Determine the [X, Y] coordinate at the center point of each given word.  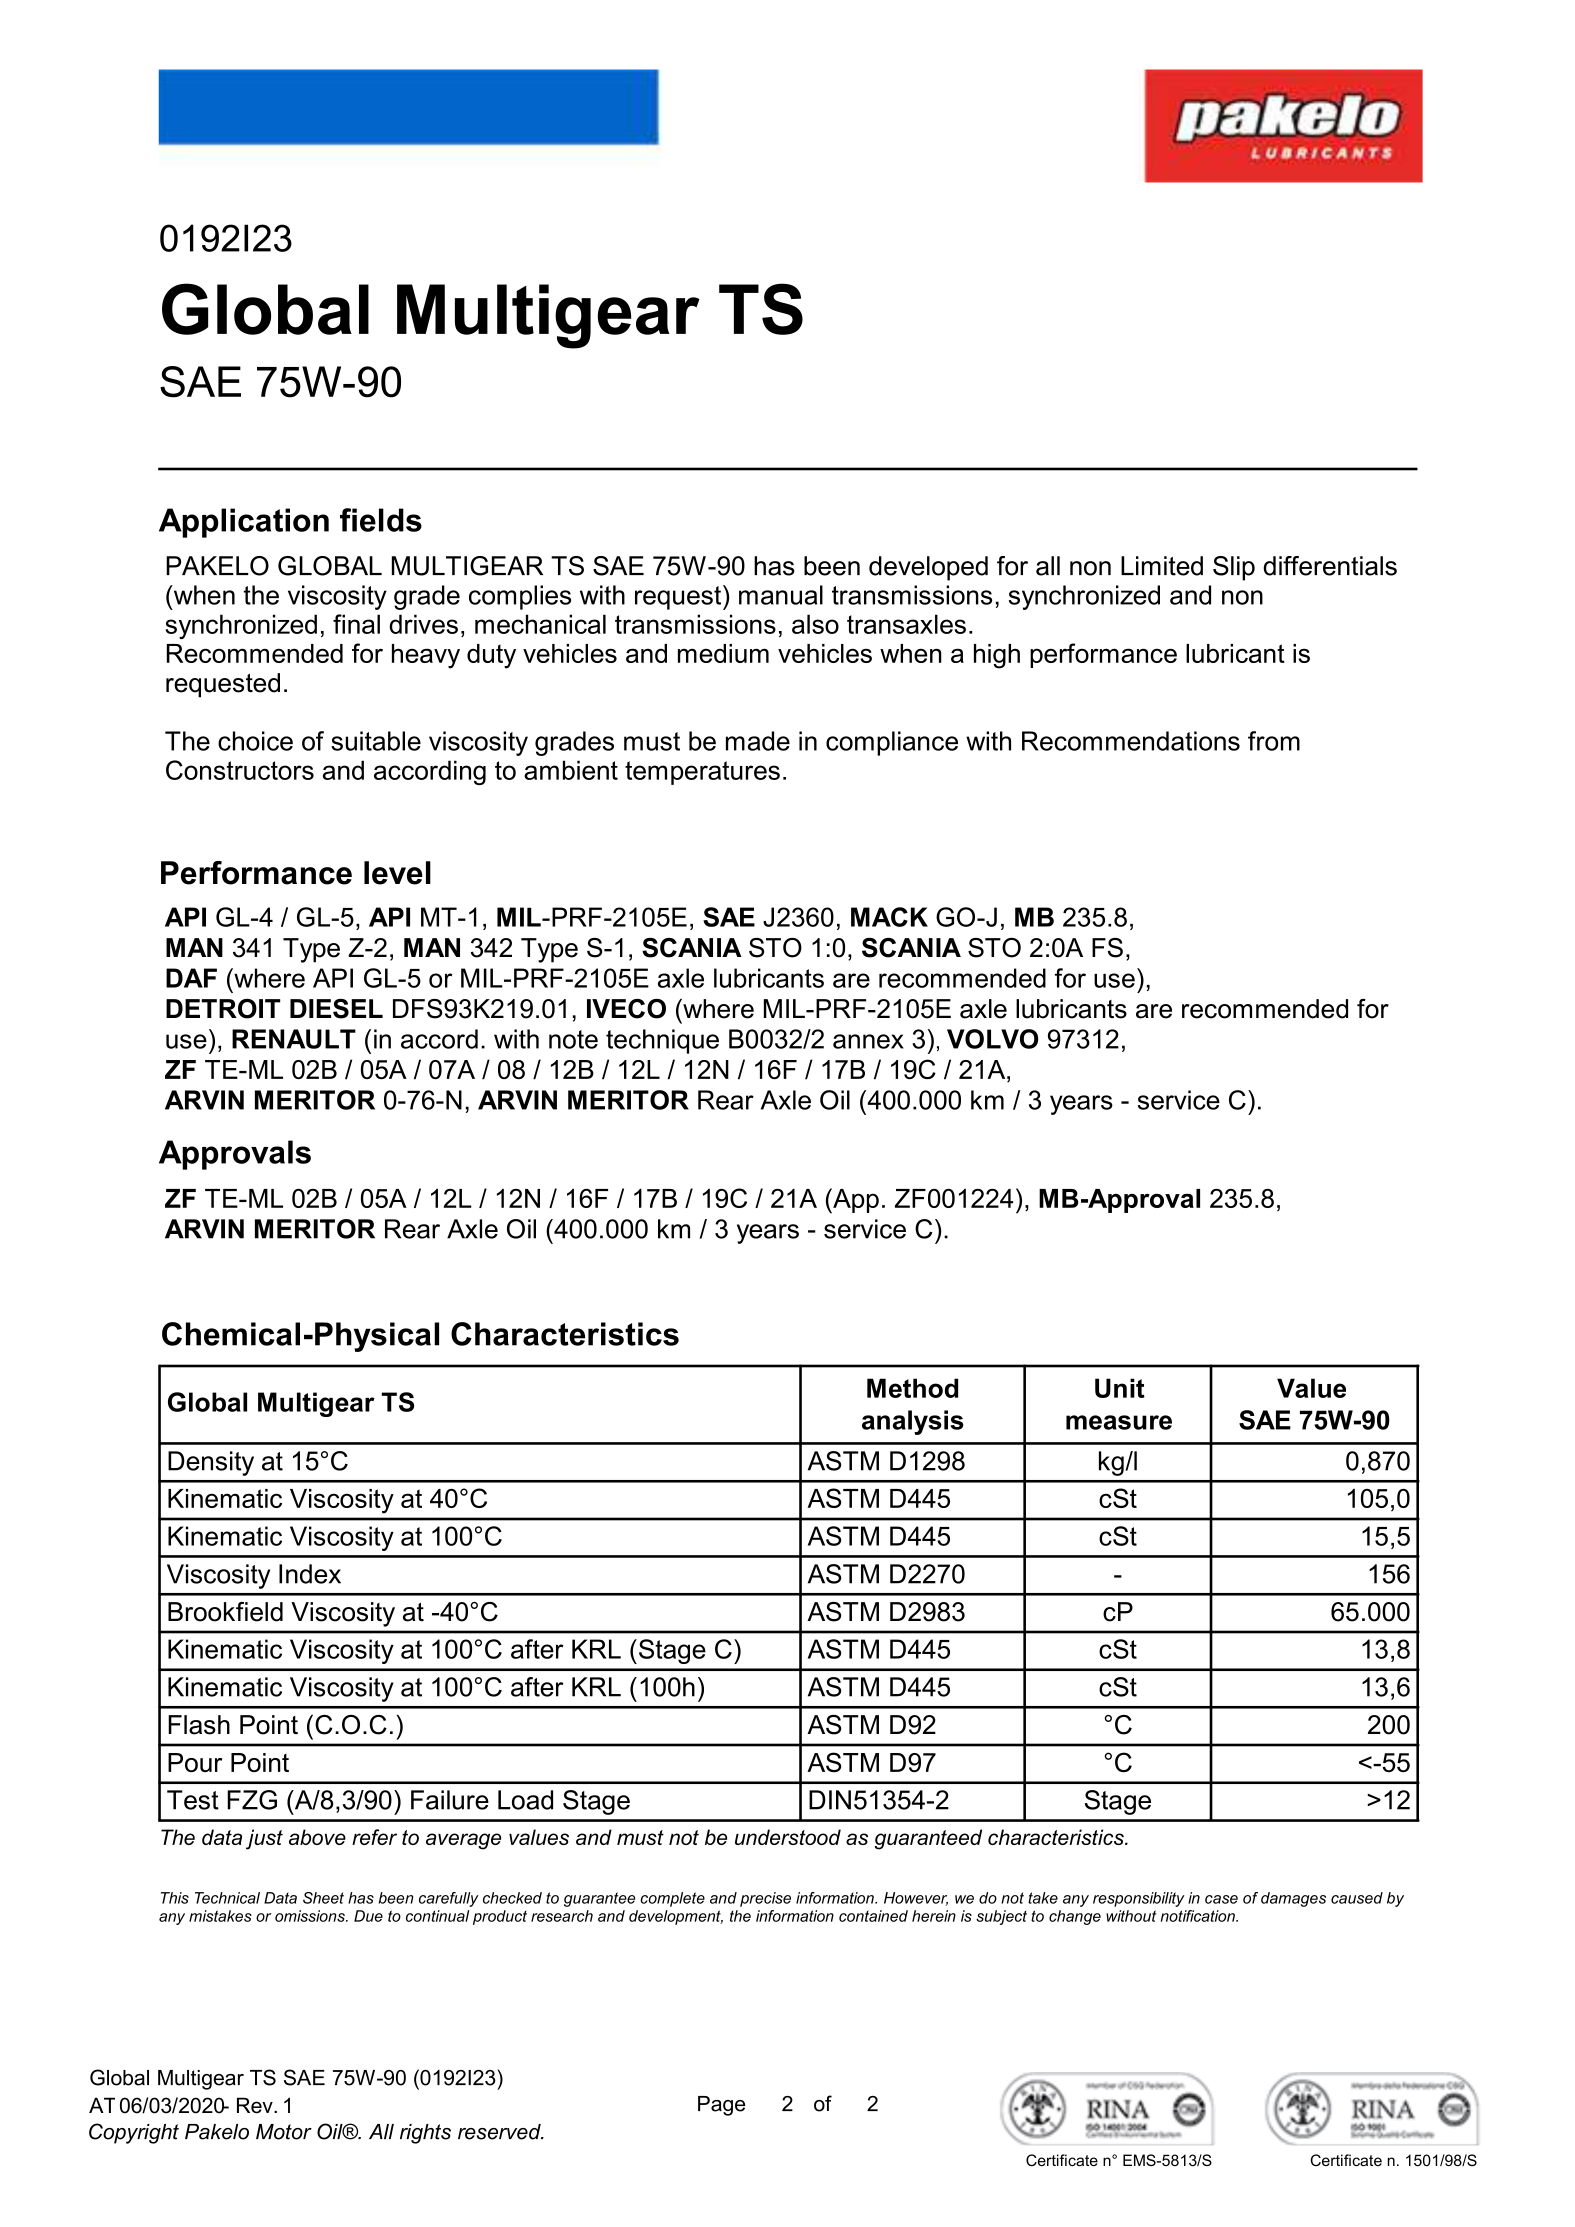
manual [781, 595]
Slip [1234, 568]
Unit [1120, 1388]
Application [244, 523]
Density [211, 1463]
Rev [256, 2105]
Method [912, 1388]
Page [721, 2106]
